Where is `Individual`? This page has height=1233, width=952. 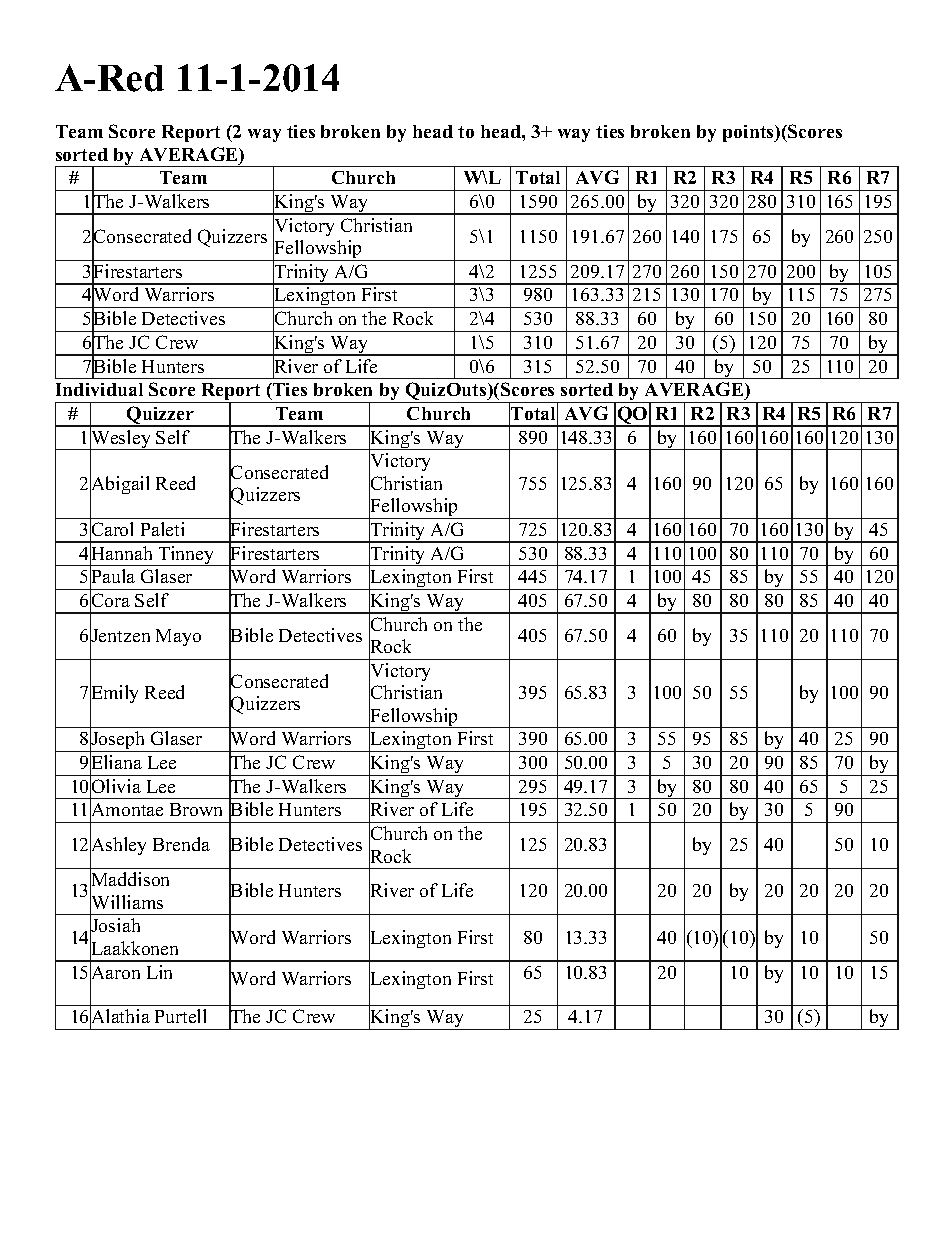 Individual is located at coordinates (99, 389).
